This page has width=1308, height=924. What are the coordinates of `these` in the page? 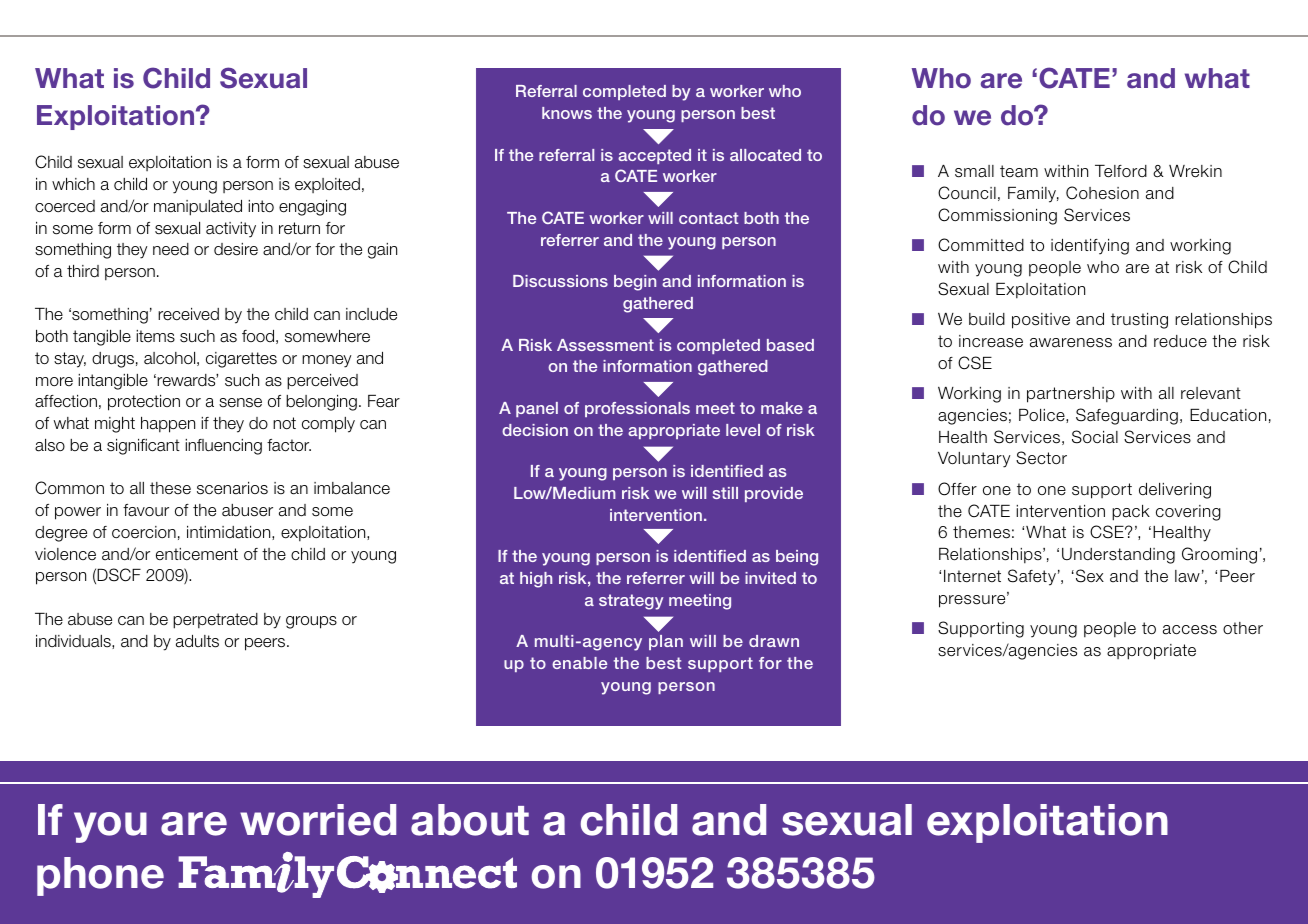 It's located at (170, 488).
